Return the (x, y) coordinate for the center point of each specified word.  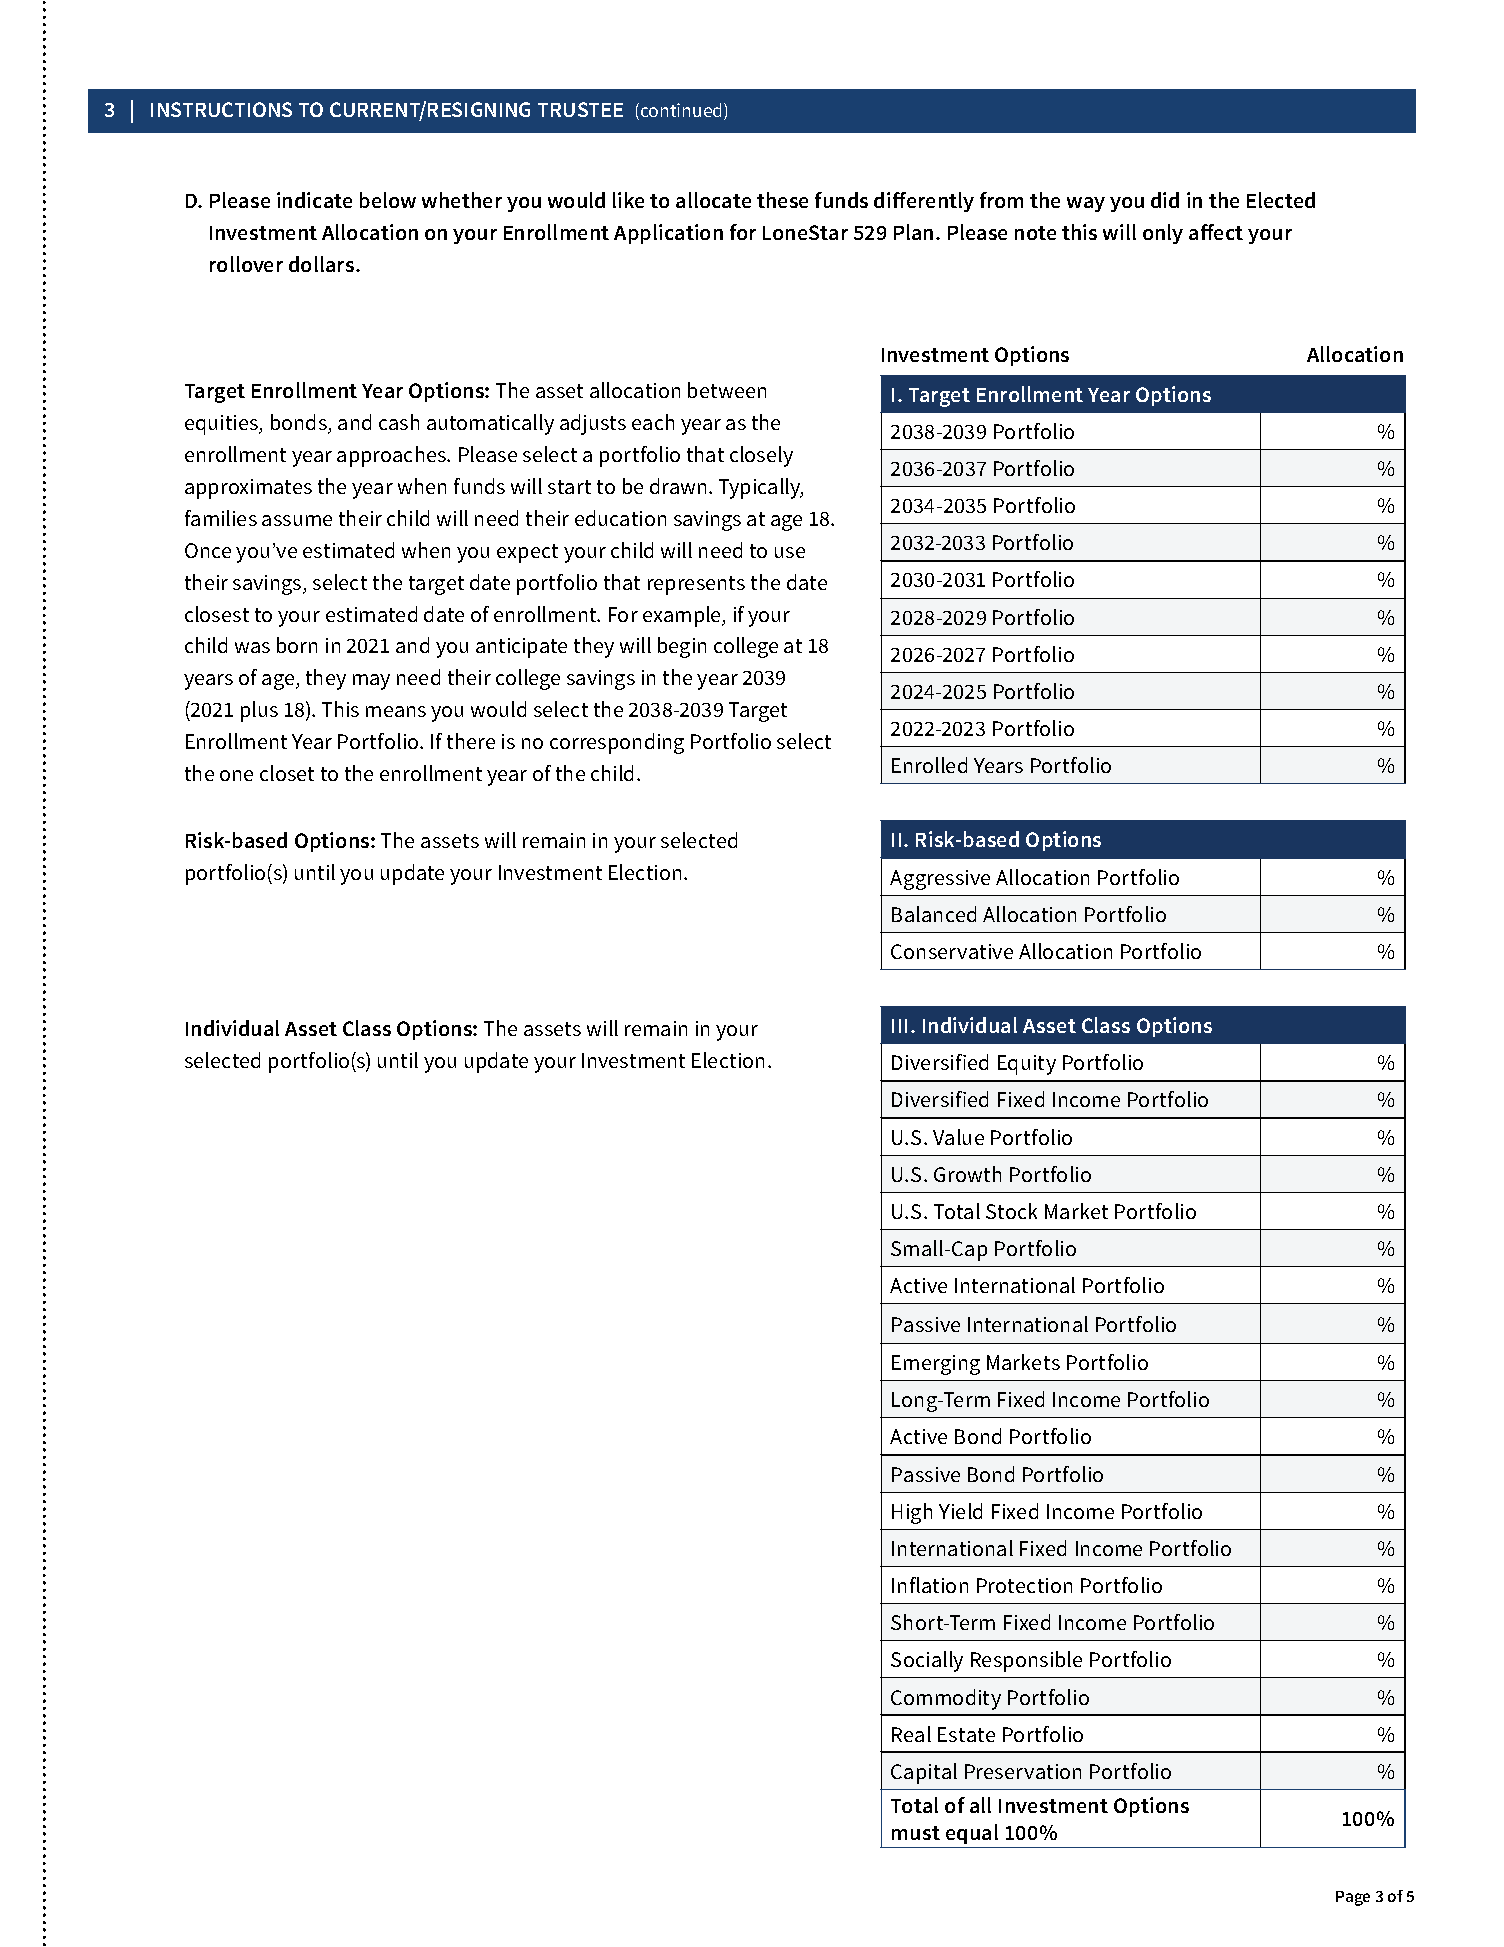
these (782, 200)
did (1165, 200)
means (396, 711)
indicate (314, 200)
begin (682, 647)
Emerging (936, 1365)
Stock (1011, 1211)
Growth (967, 1174)
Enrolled (929, 765)
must (916, 1833)
